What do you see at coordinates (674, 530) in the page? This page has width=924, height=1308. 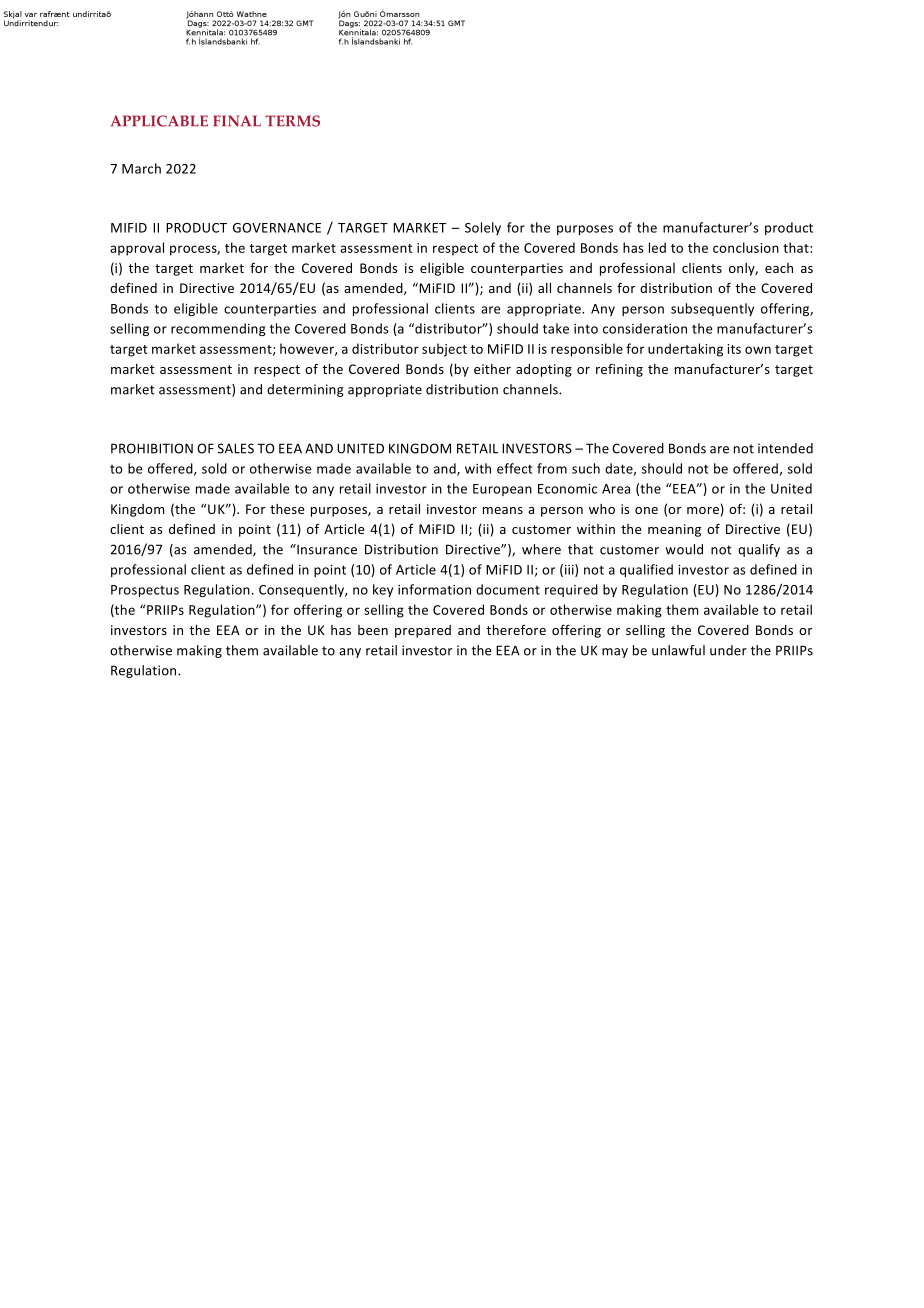 I see `meaning` at bounding box center [674, 530].
